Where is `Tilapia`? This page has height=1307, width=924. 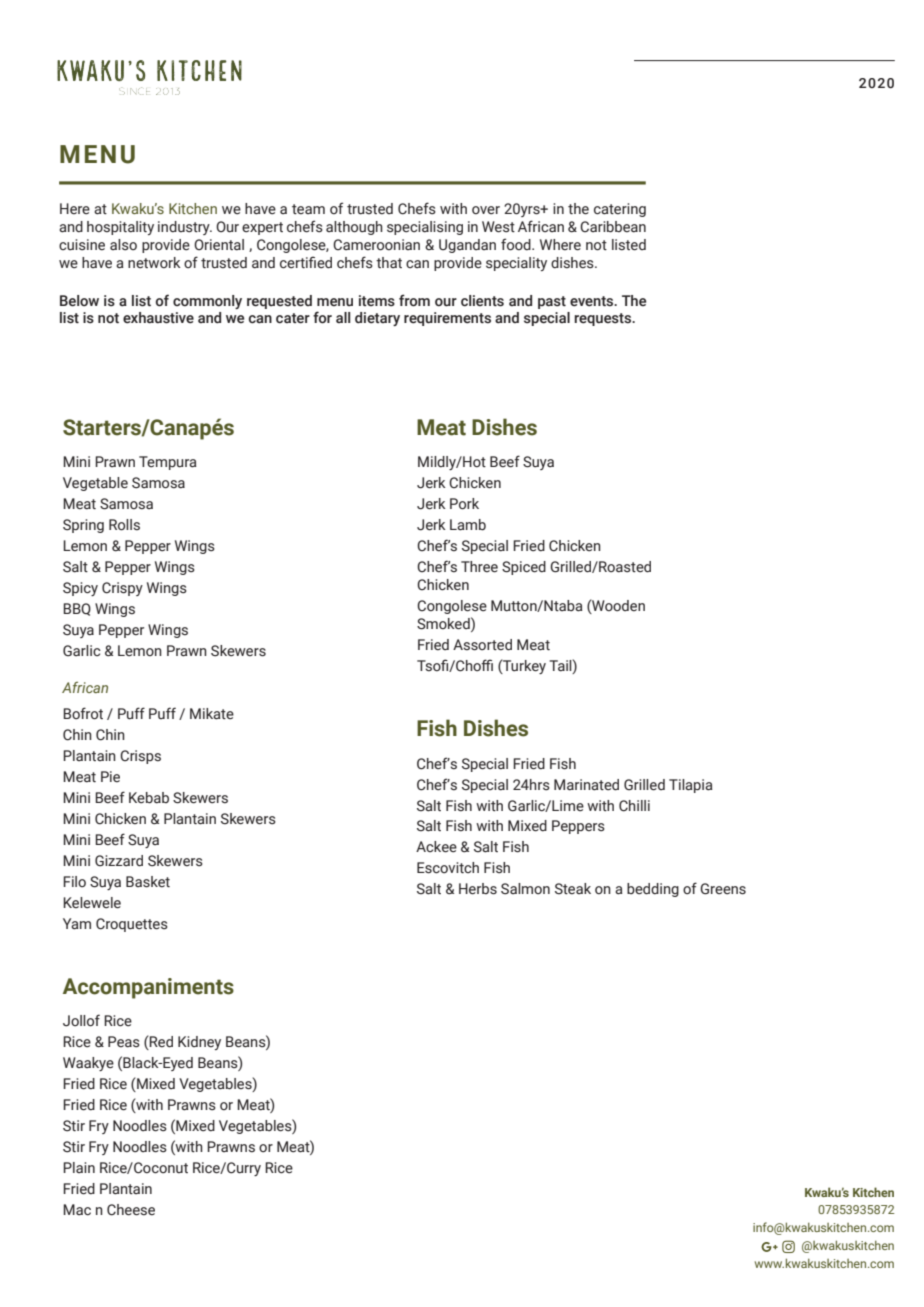
Tilapia is located at coordinates (691, 786).
